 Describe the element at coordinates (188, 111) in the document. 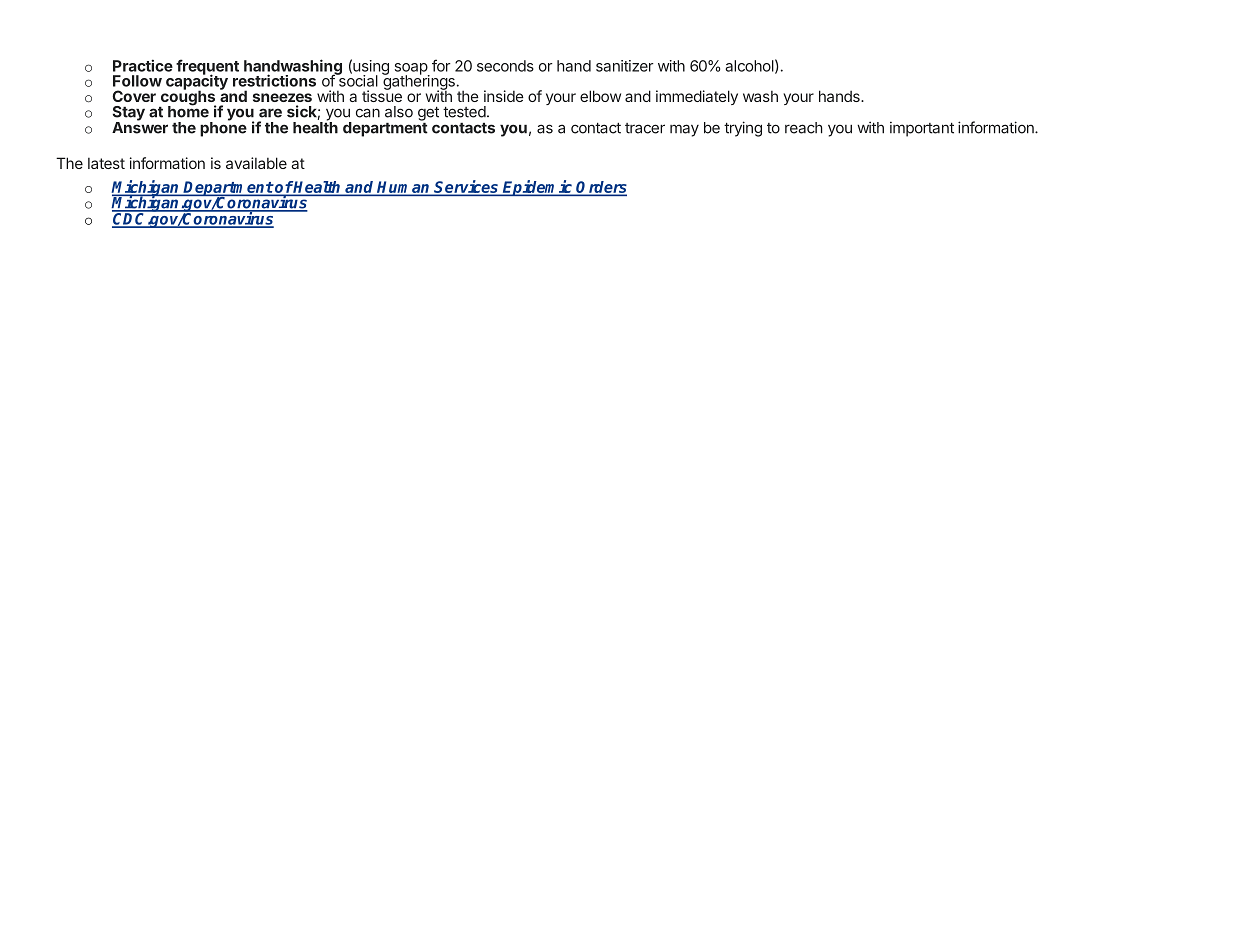

I see `home` at that location.
